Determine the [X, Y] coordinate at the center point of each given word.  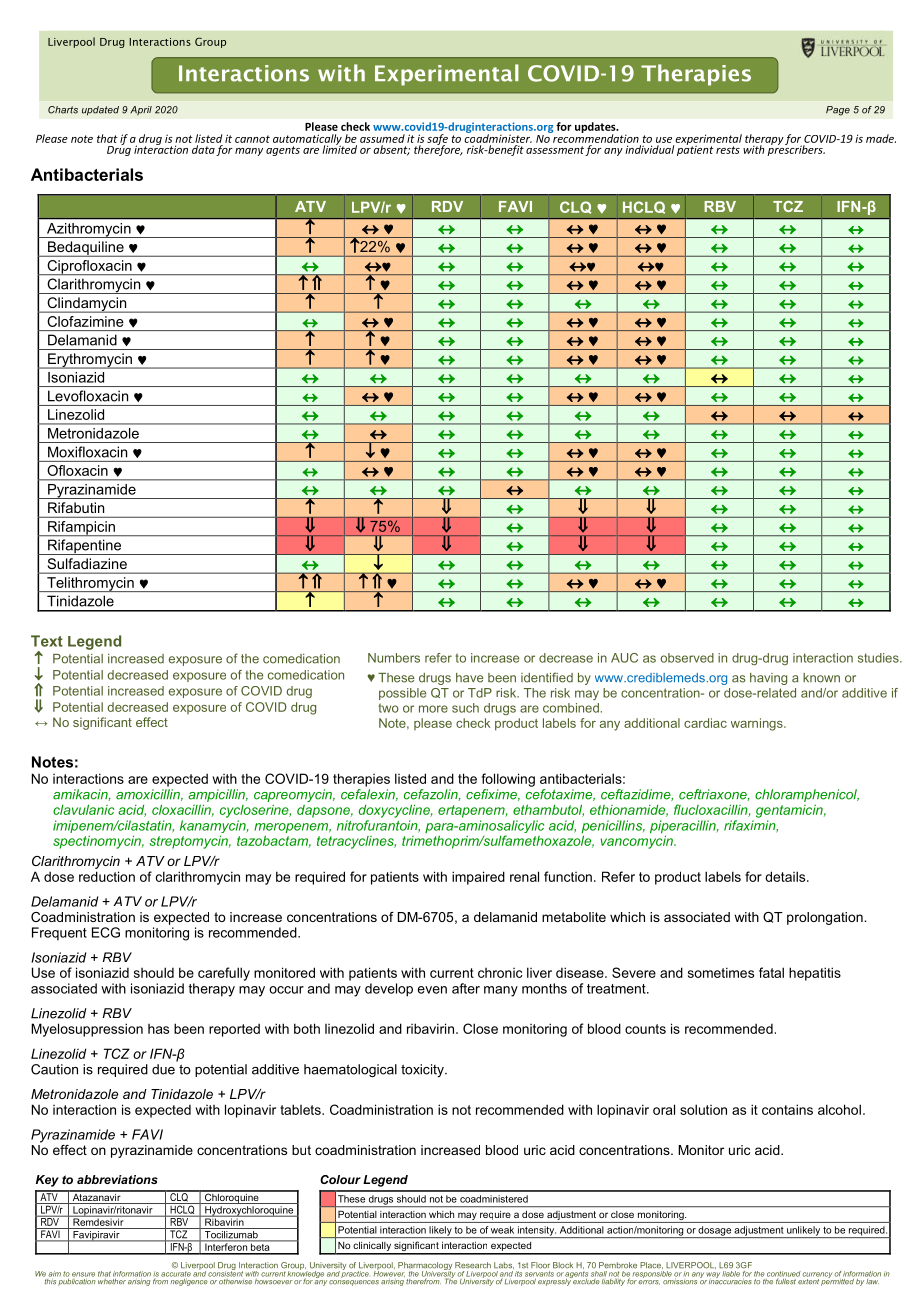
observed [687, 658]
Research [473, 1265]
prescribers [796, 149]
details [786, 876]
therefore [438, 149]
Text [47, 641]
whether [112, 1280]
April [141, 110]
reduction [107, 876]
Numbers [394, 658]
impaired [478, 878]
